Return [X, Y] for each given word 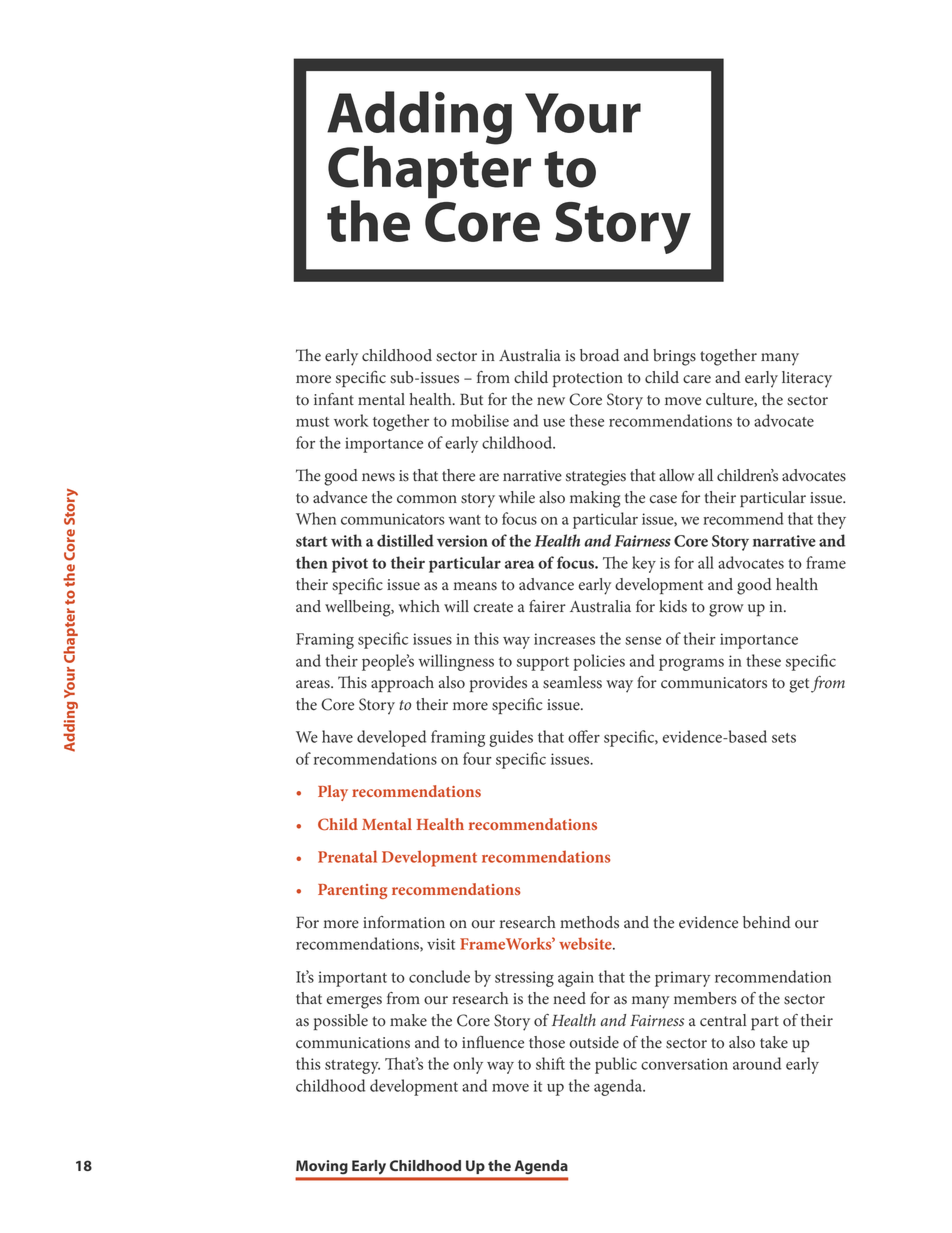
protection [588, 379]
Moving [322, 1167]
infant [334, 399]
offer [584, 736]
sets [784, 738]
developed [391, 738]
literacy [807, 379]
